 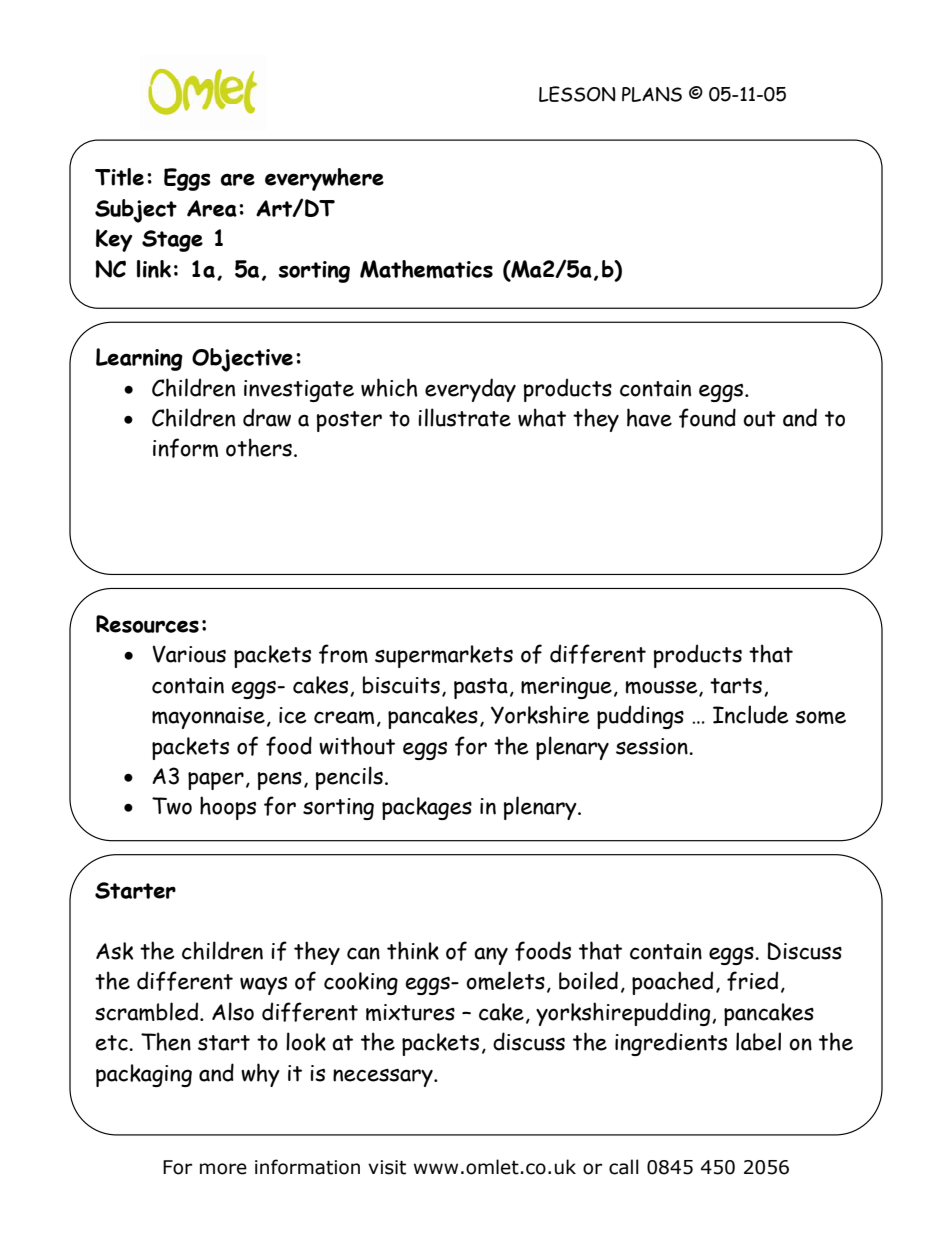 I want to click on found, so click(x=707, y=418).
